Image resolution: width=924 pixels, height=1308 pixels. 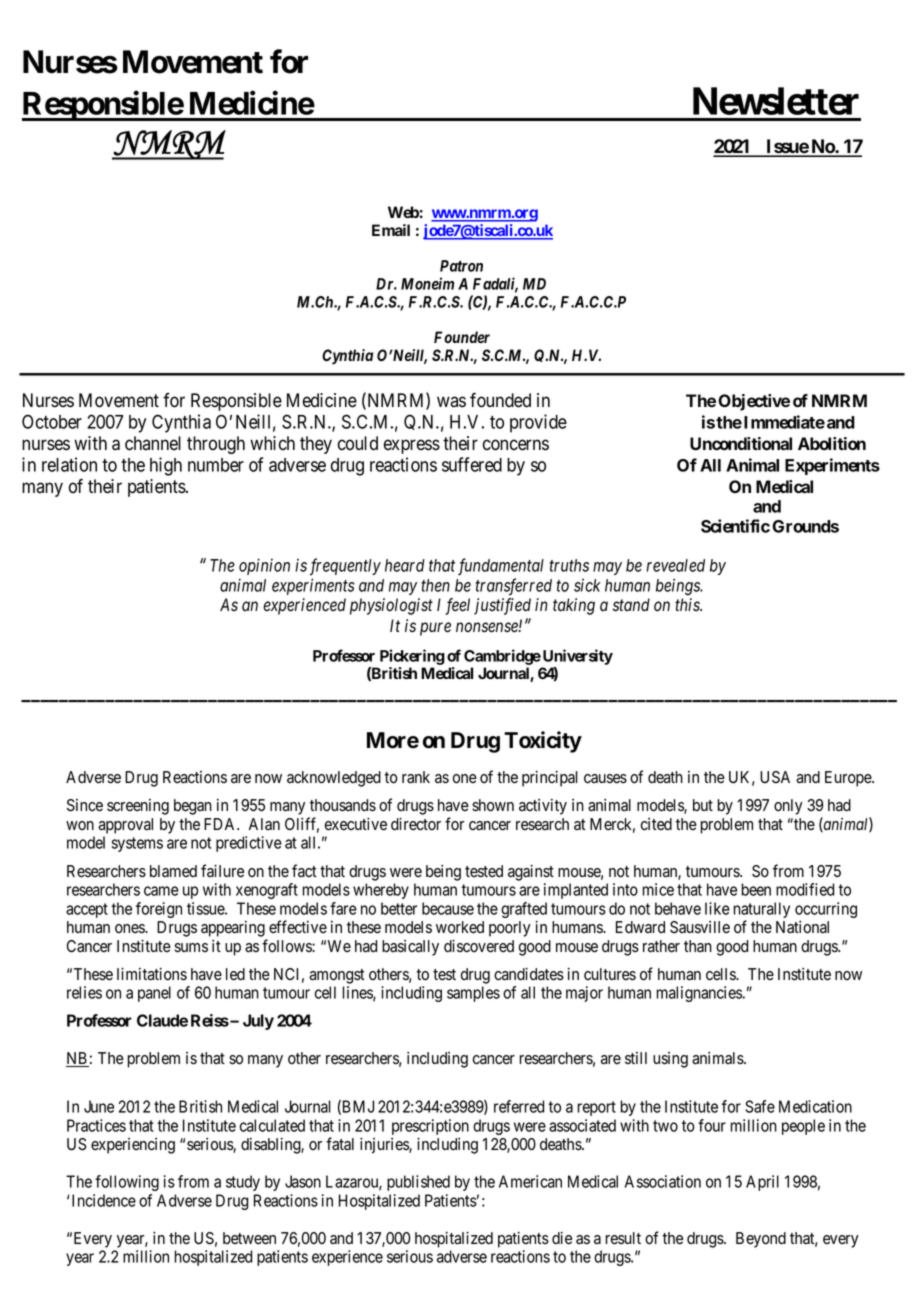 I want to click on limitations, so click(x=152, y=974).
